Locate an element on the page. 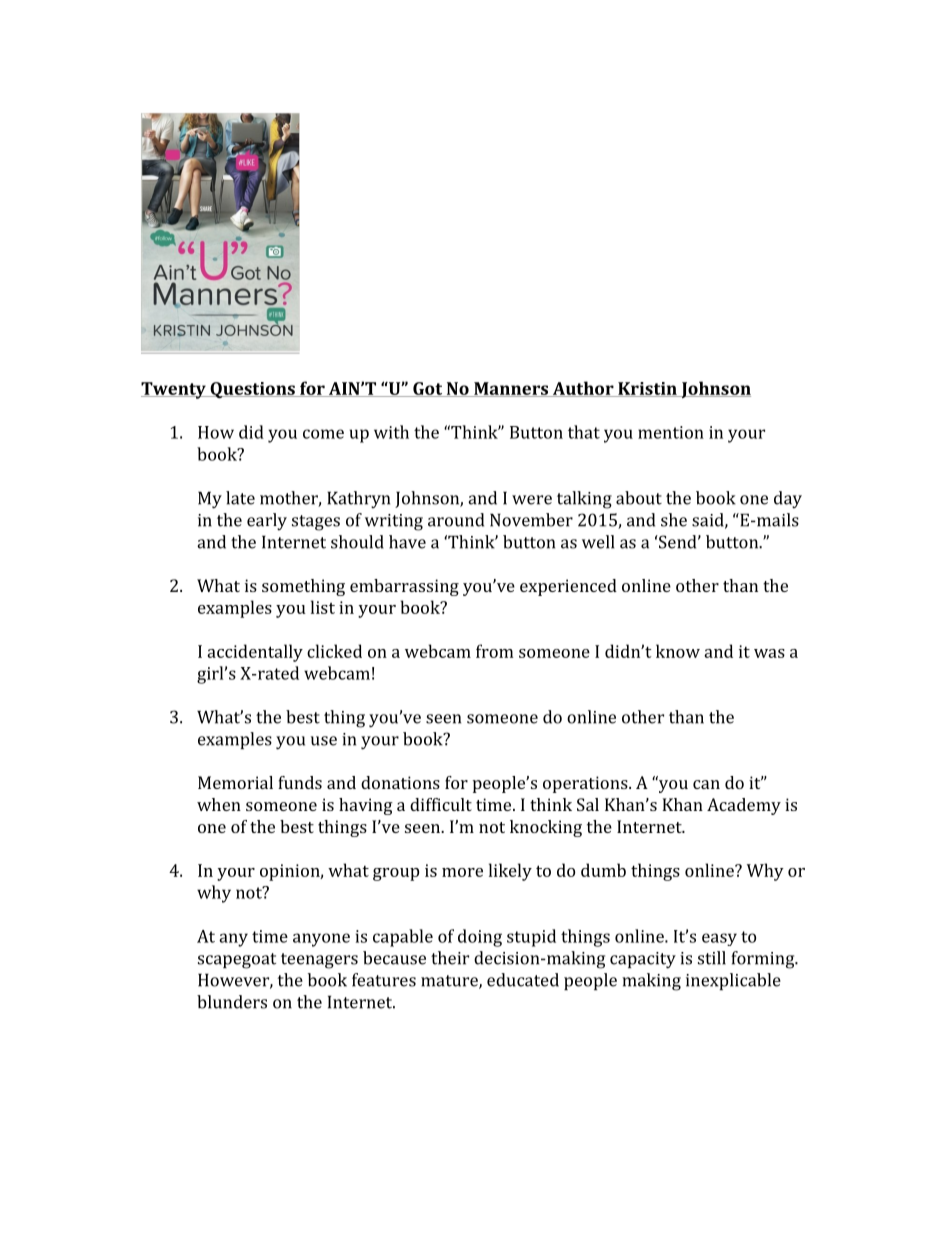 The image size is (952, 1233). Questions is located at coordinates (252, 390).
